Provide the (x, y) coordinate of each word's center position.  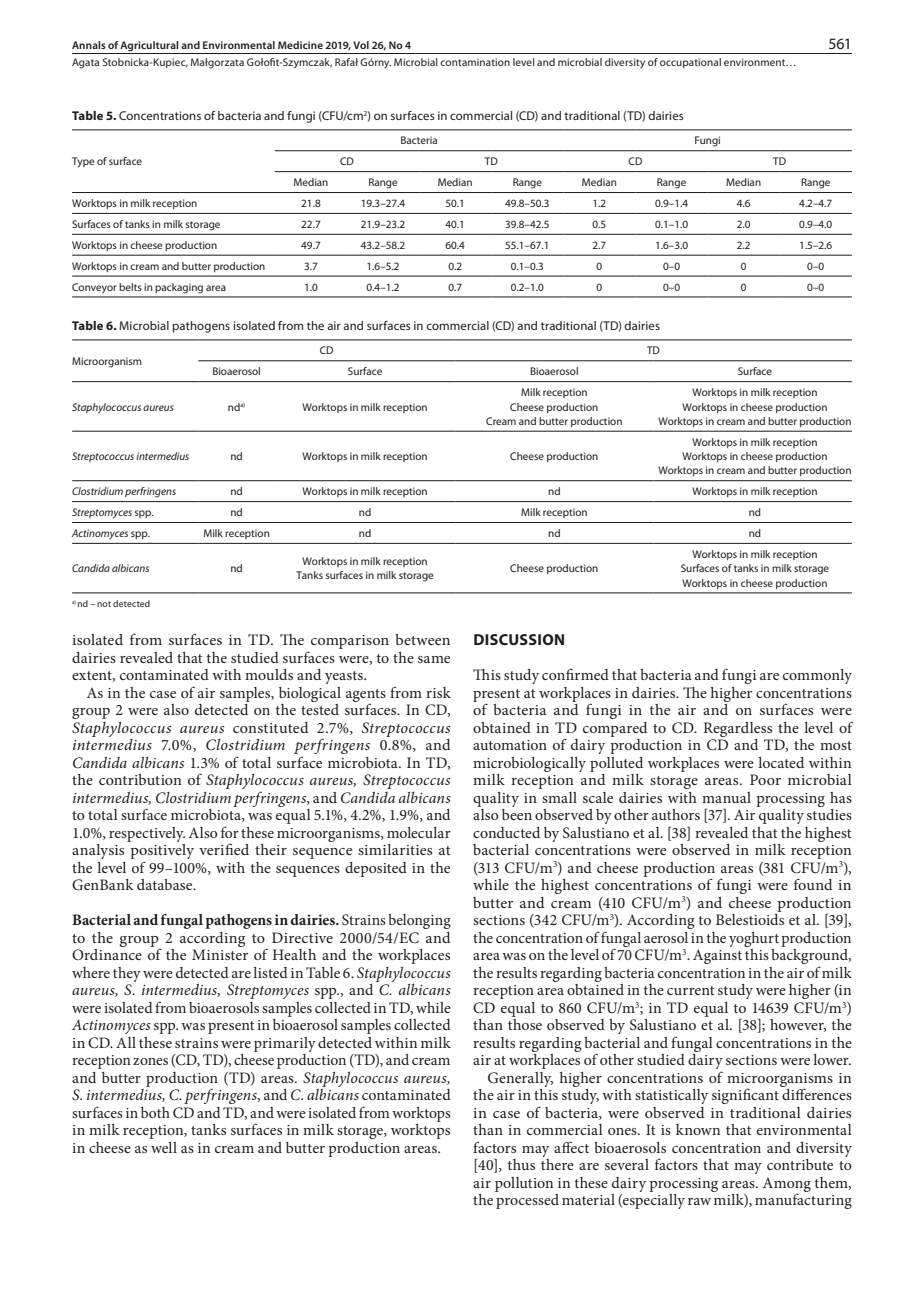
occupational (690, 63)
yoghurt (754, 939)
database (166, 884)
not (104, 604)
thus (521, 1164)
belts (130, 287)
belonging (419, 921)
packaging (179, 288)
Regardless (737, 729)
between (422, 639)
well (164, 1147)
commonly (817, 676)
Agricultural (149, 46)
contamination (475, 62)
